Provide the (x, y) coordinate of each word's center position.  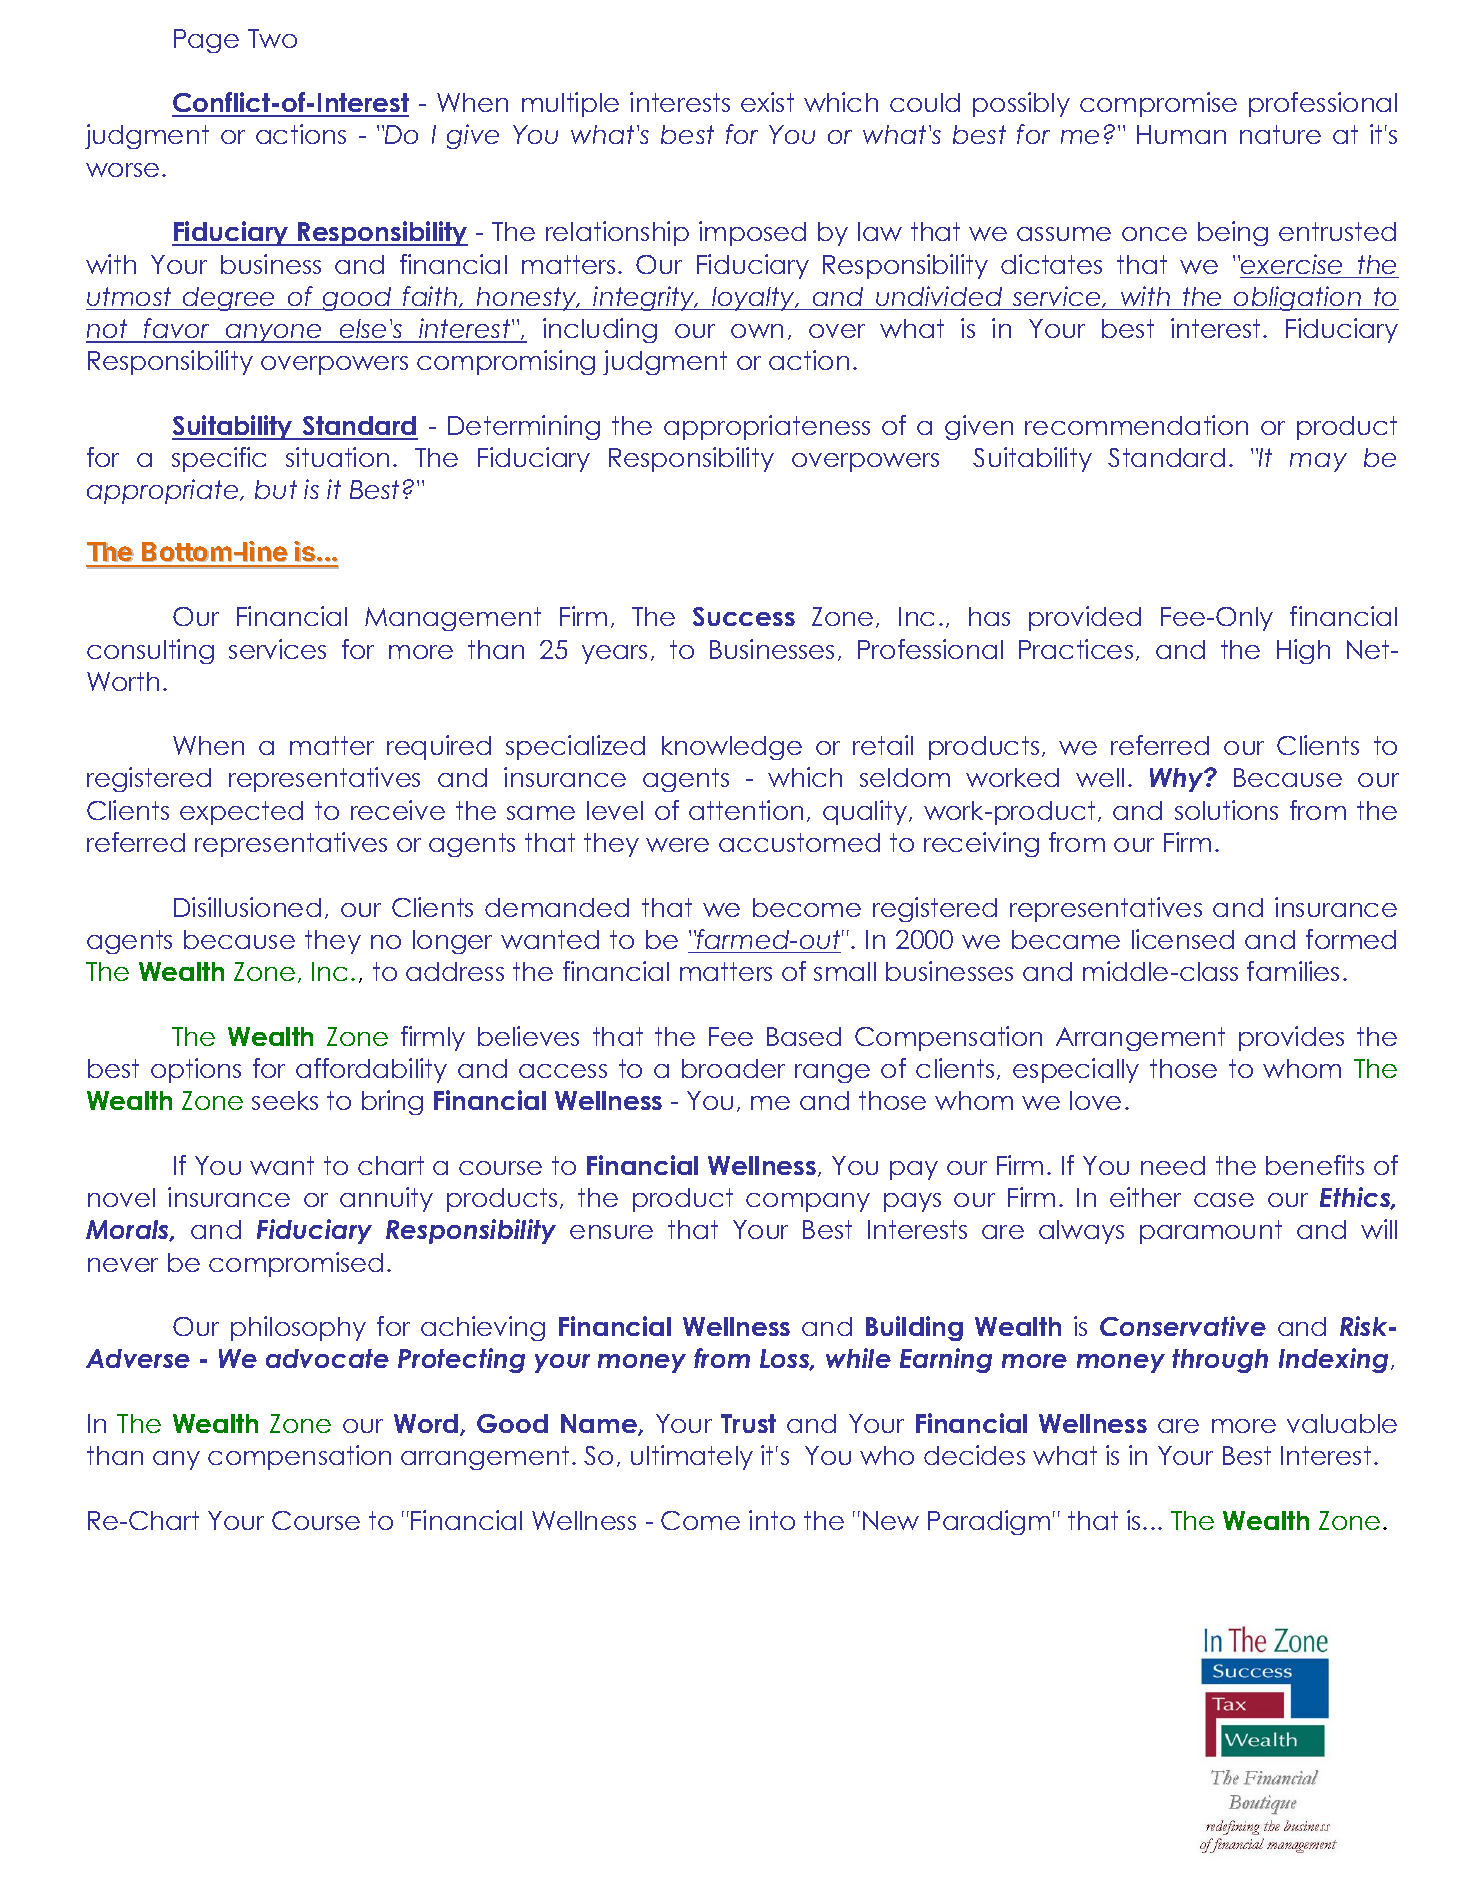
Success (744, 616)
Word (426, 1423)
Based (804, 1036)
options (196, 1070)
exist (767, 102)
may (1318, 462)
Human (1181, 134)
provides (1291, 1038)
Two (272, 38)
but (276, 489)
